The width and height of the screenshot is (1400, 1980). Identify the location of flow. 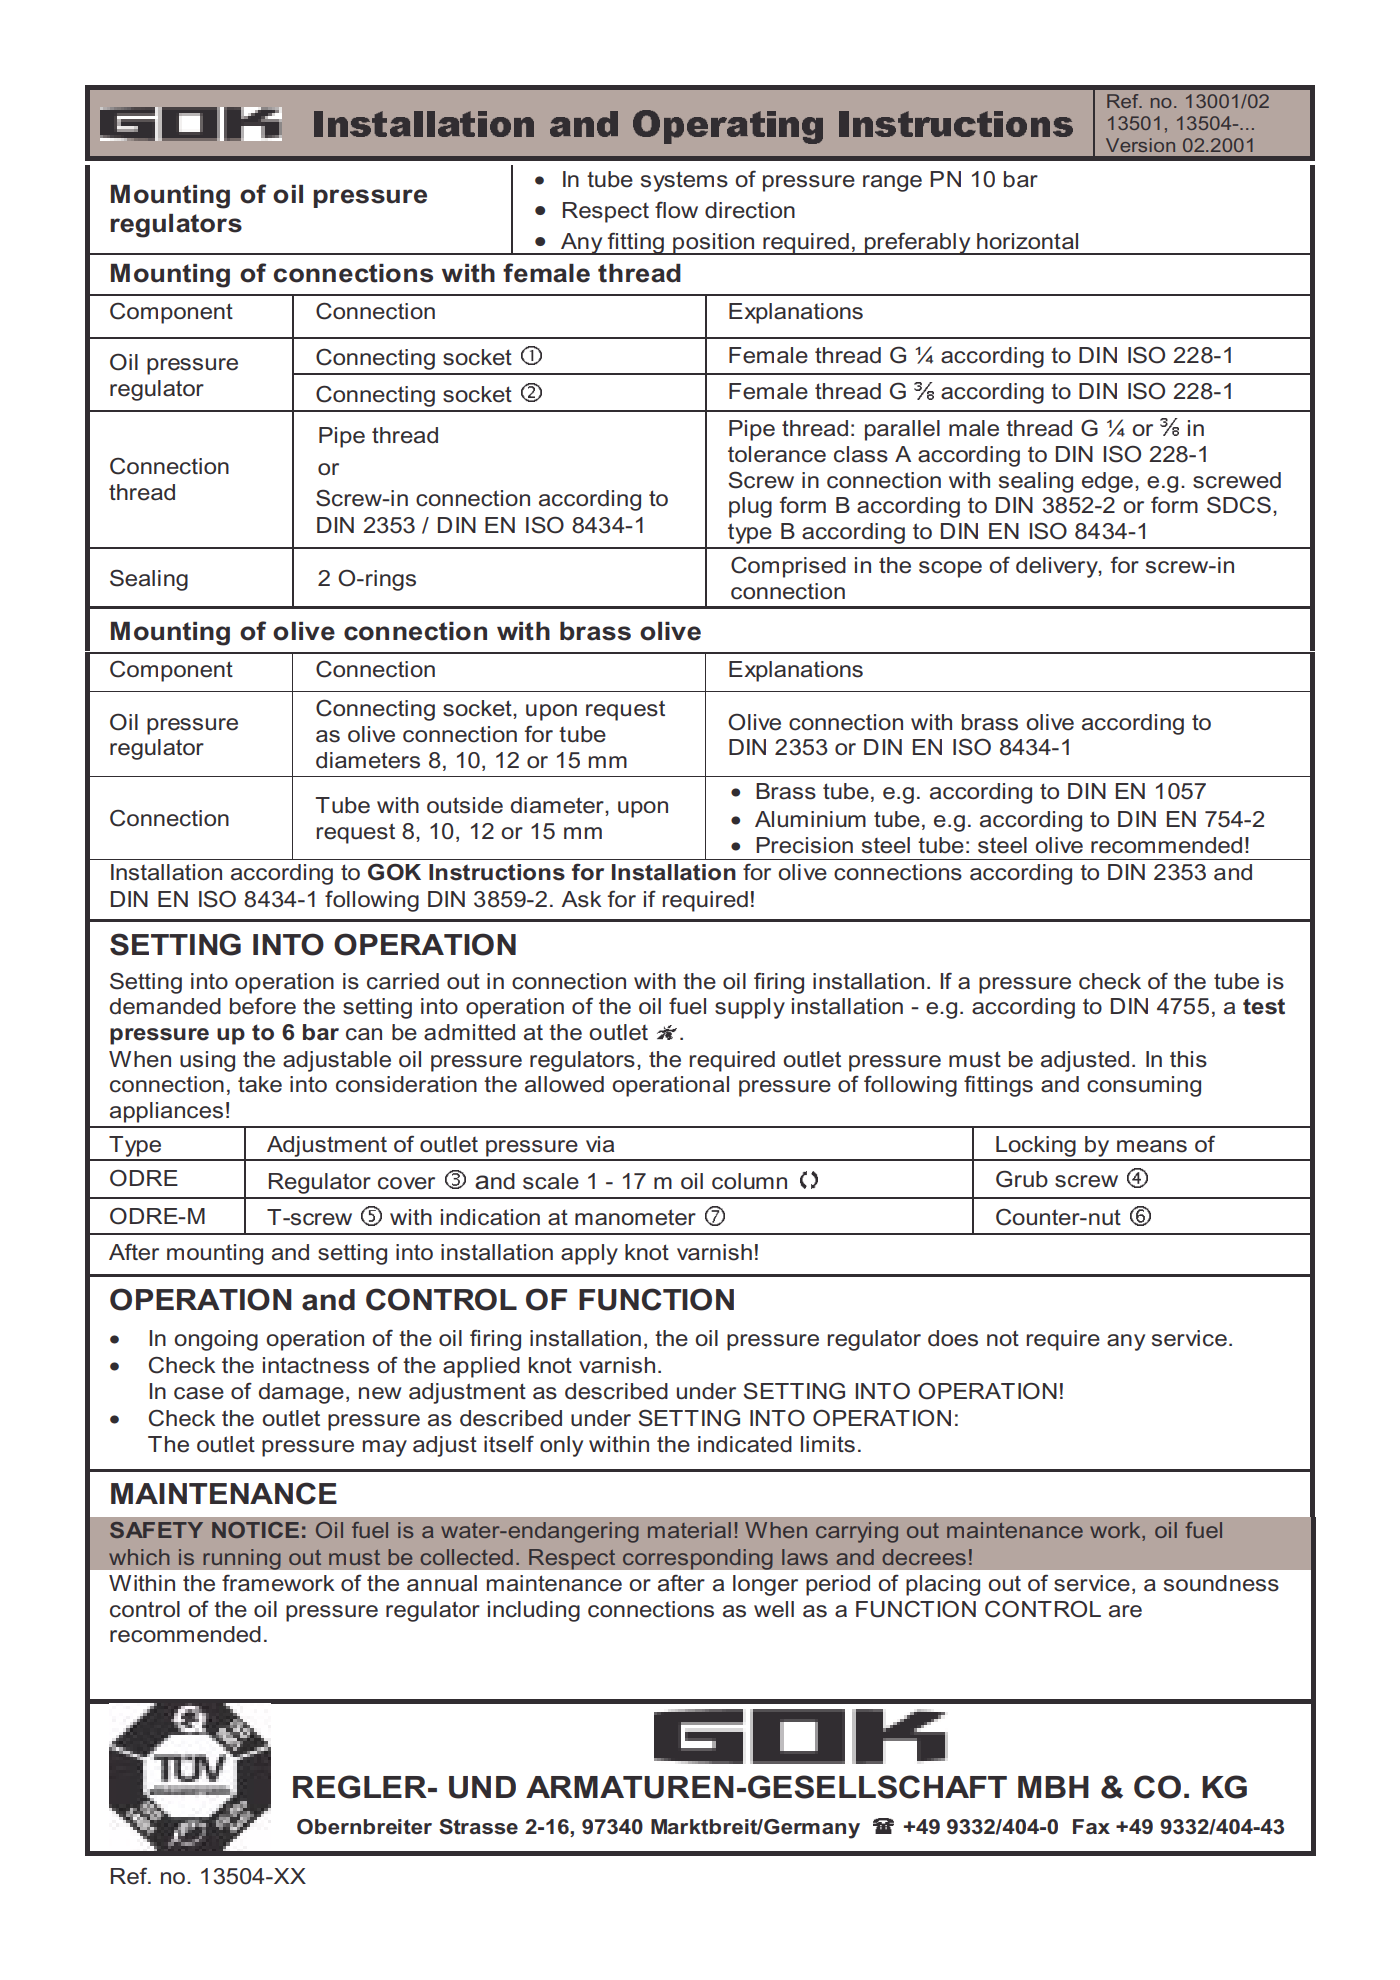
(676, 209).
